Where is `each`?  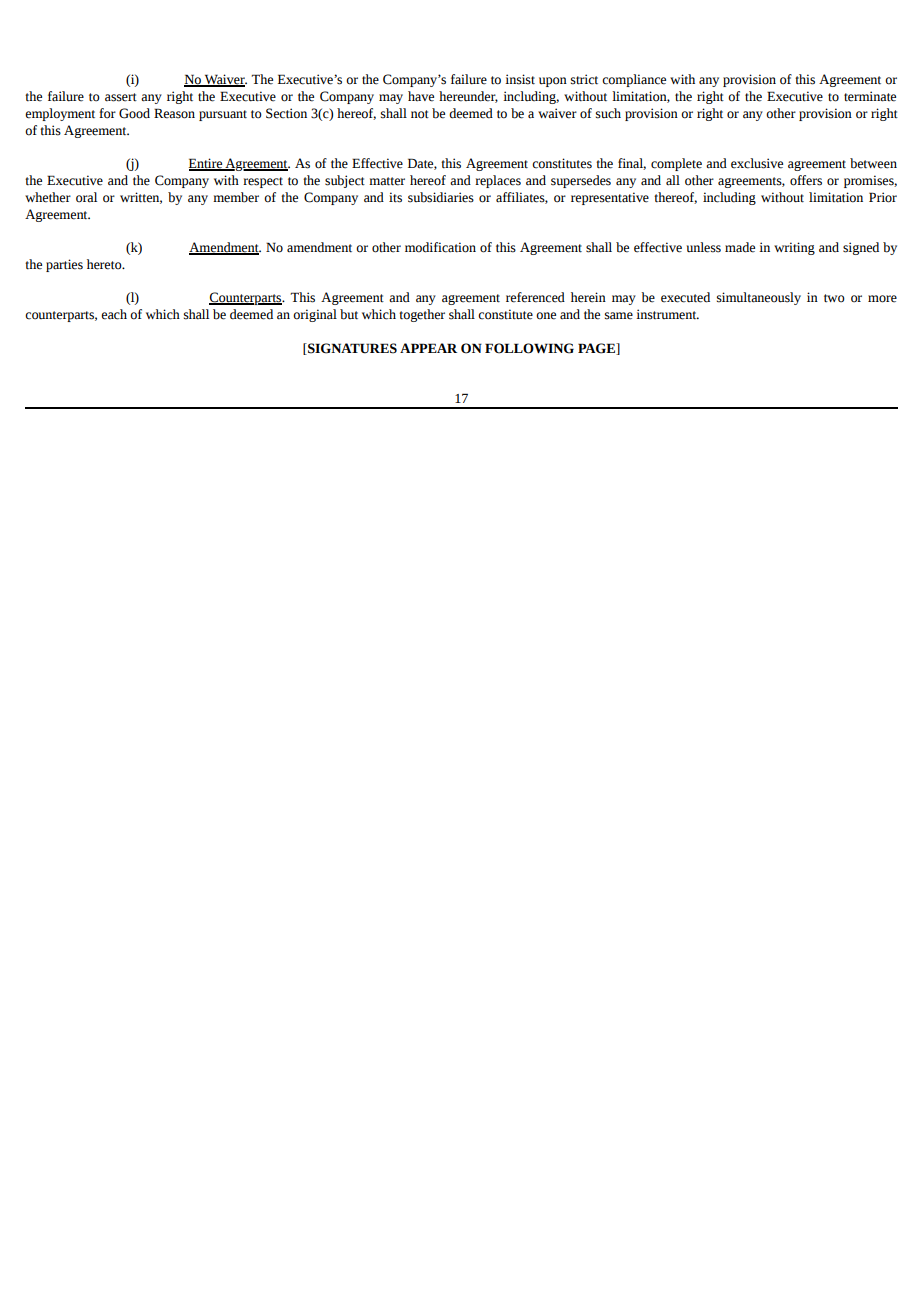 each is located at coordinates (114, 314).
